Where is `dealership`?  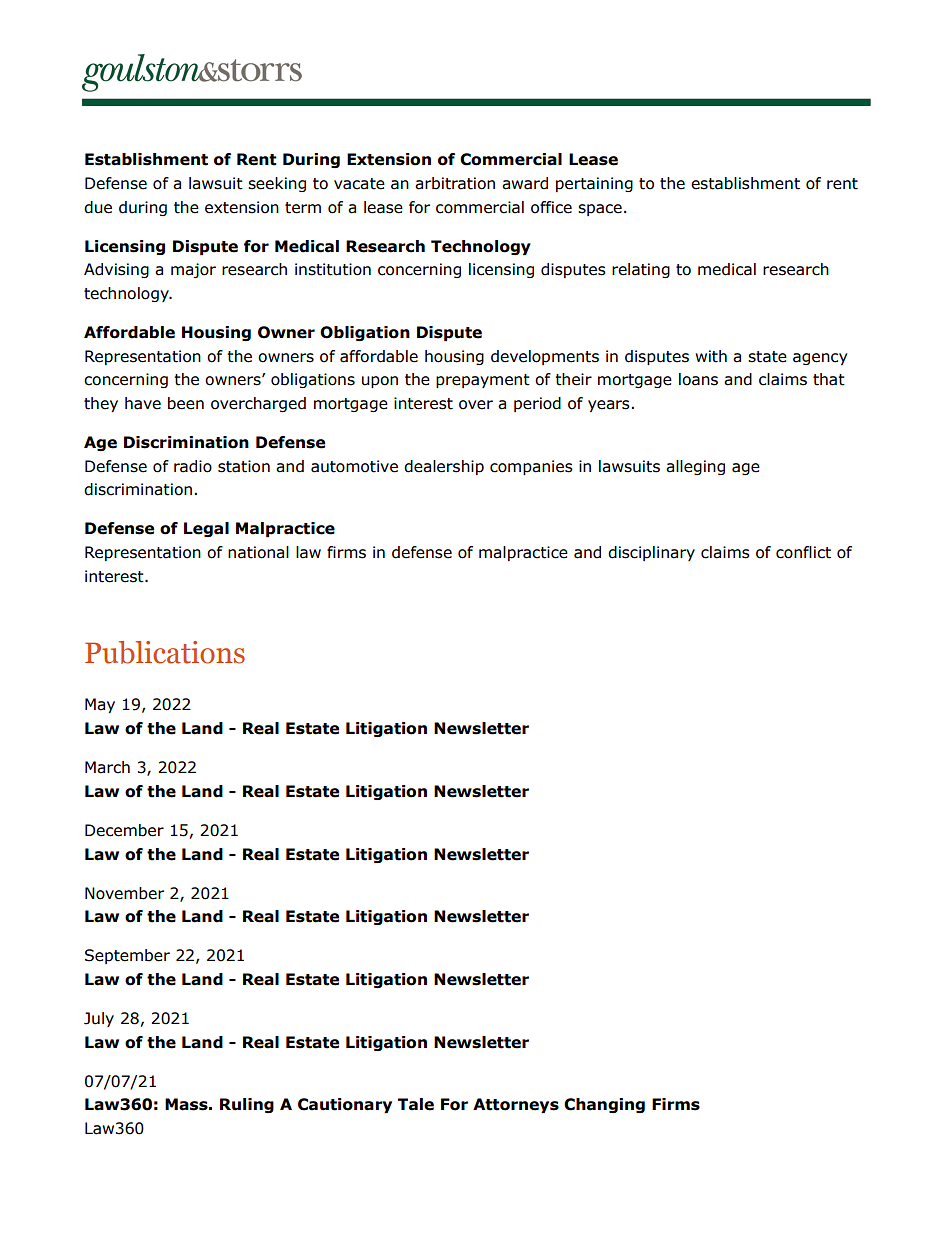 dealership is located at coordinates (444, 467).
